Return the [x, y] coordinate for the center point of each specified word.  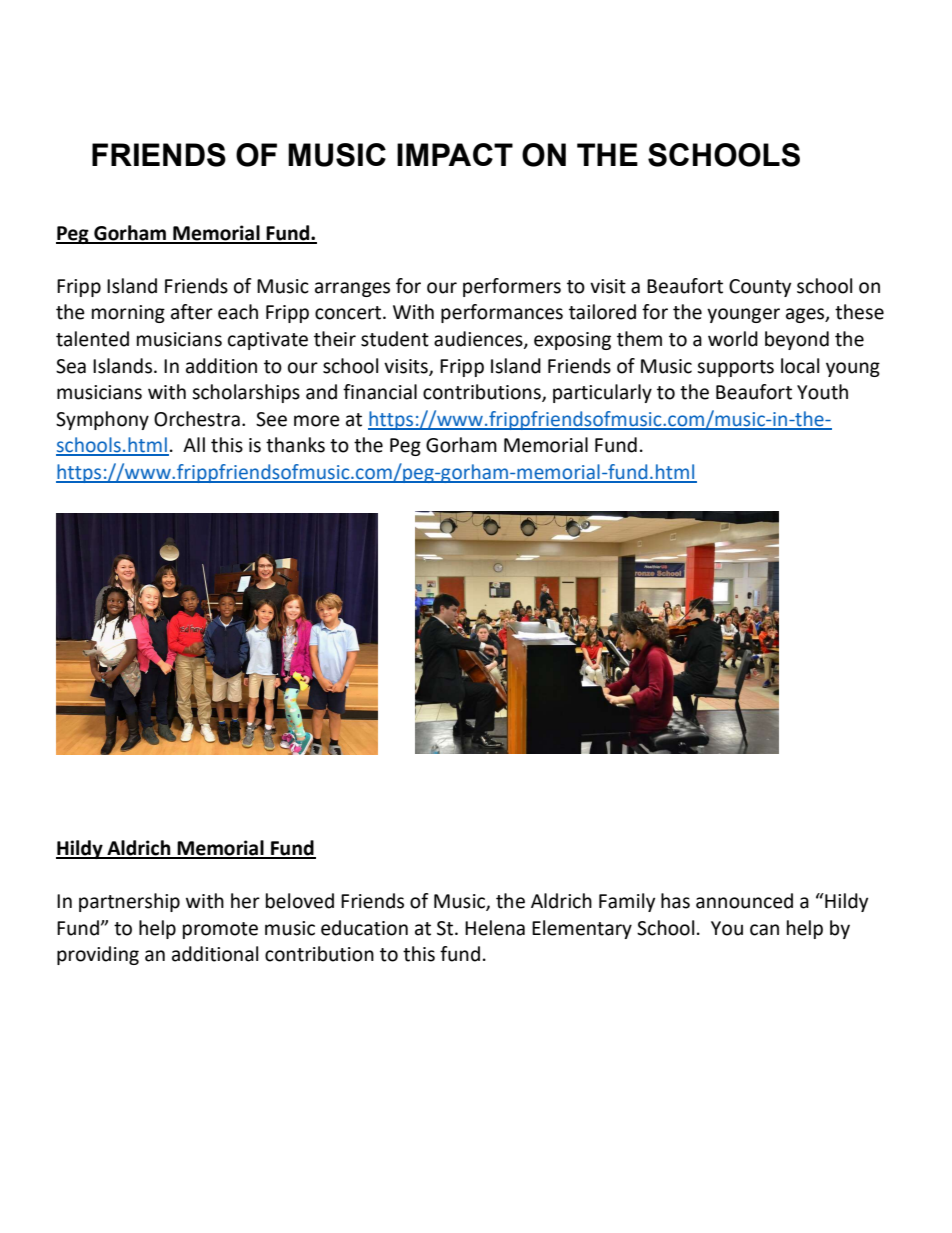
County [760, 288]
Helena [495, 928]
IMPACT [455, 154]
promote [220, 930]
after [192, 312]
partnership [129, 902]
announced [744, 901]
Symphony [102, 420]
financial [380, 392]
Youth [822, 392]
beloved [300, 901]
